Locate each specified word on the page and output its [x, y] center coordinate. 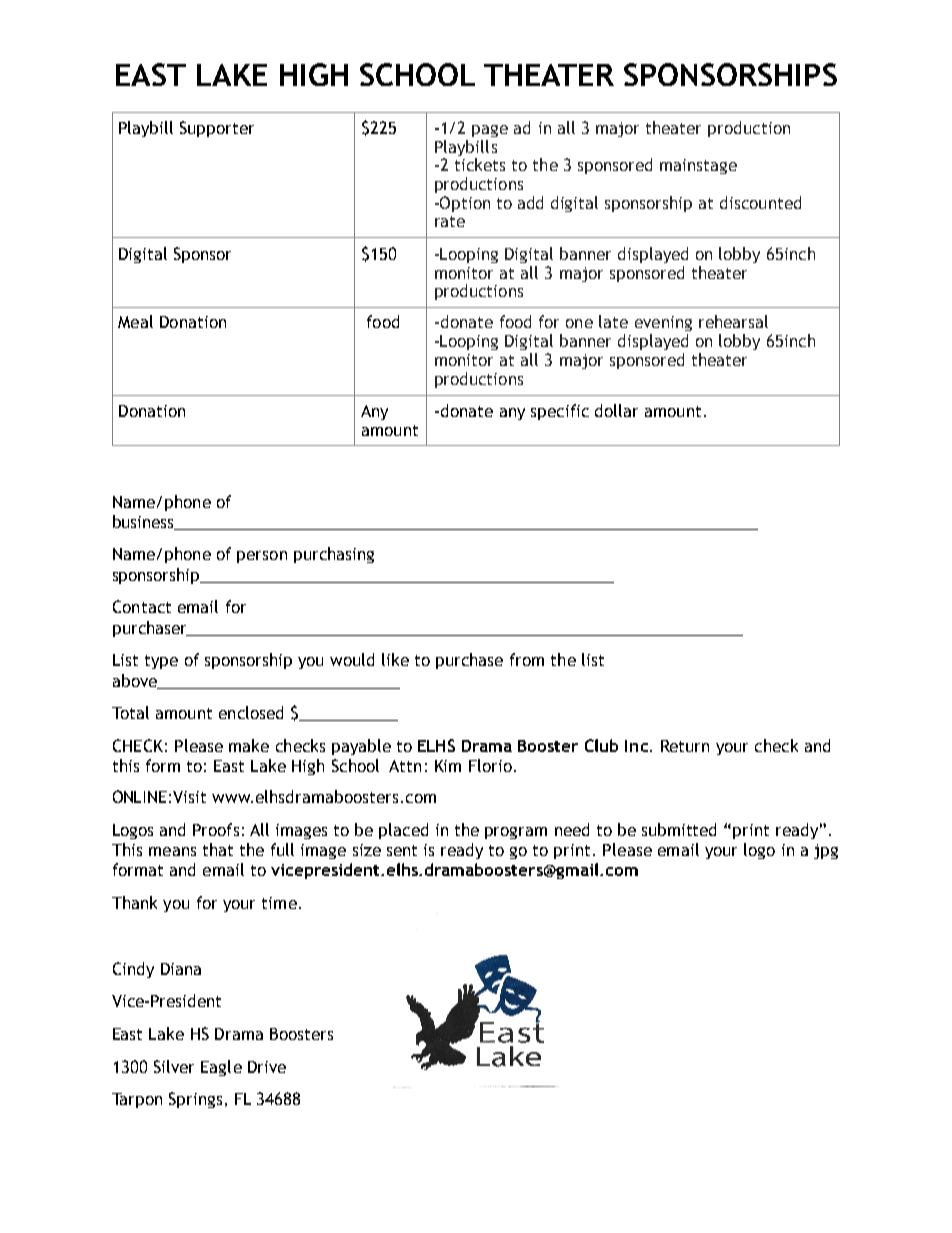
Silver [174, 1066]
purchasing [334, 555]
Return [685, 746]
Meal [135, 321]
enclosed [251, 712]
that [218, 849]
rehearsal [733, 321]
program [516, 833]
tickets [480, 164]
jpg [826, 851]
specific [560, 412]
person [262, 557]
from [527, 659]
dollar [616, 410]
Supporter [217, 129]
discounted [760, 202]
